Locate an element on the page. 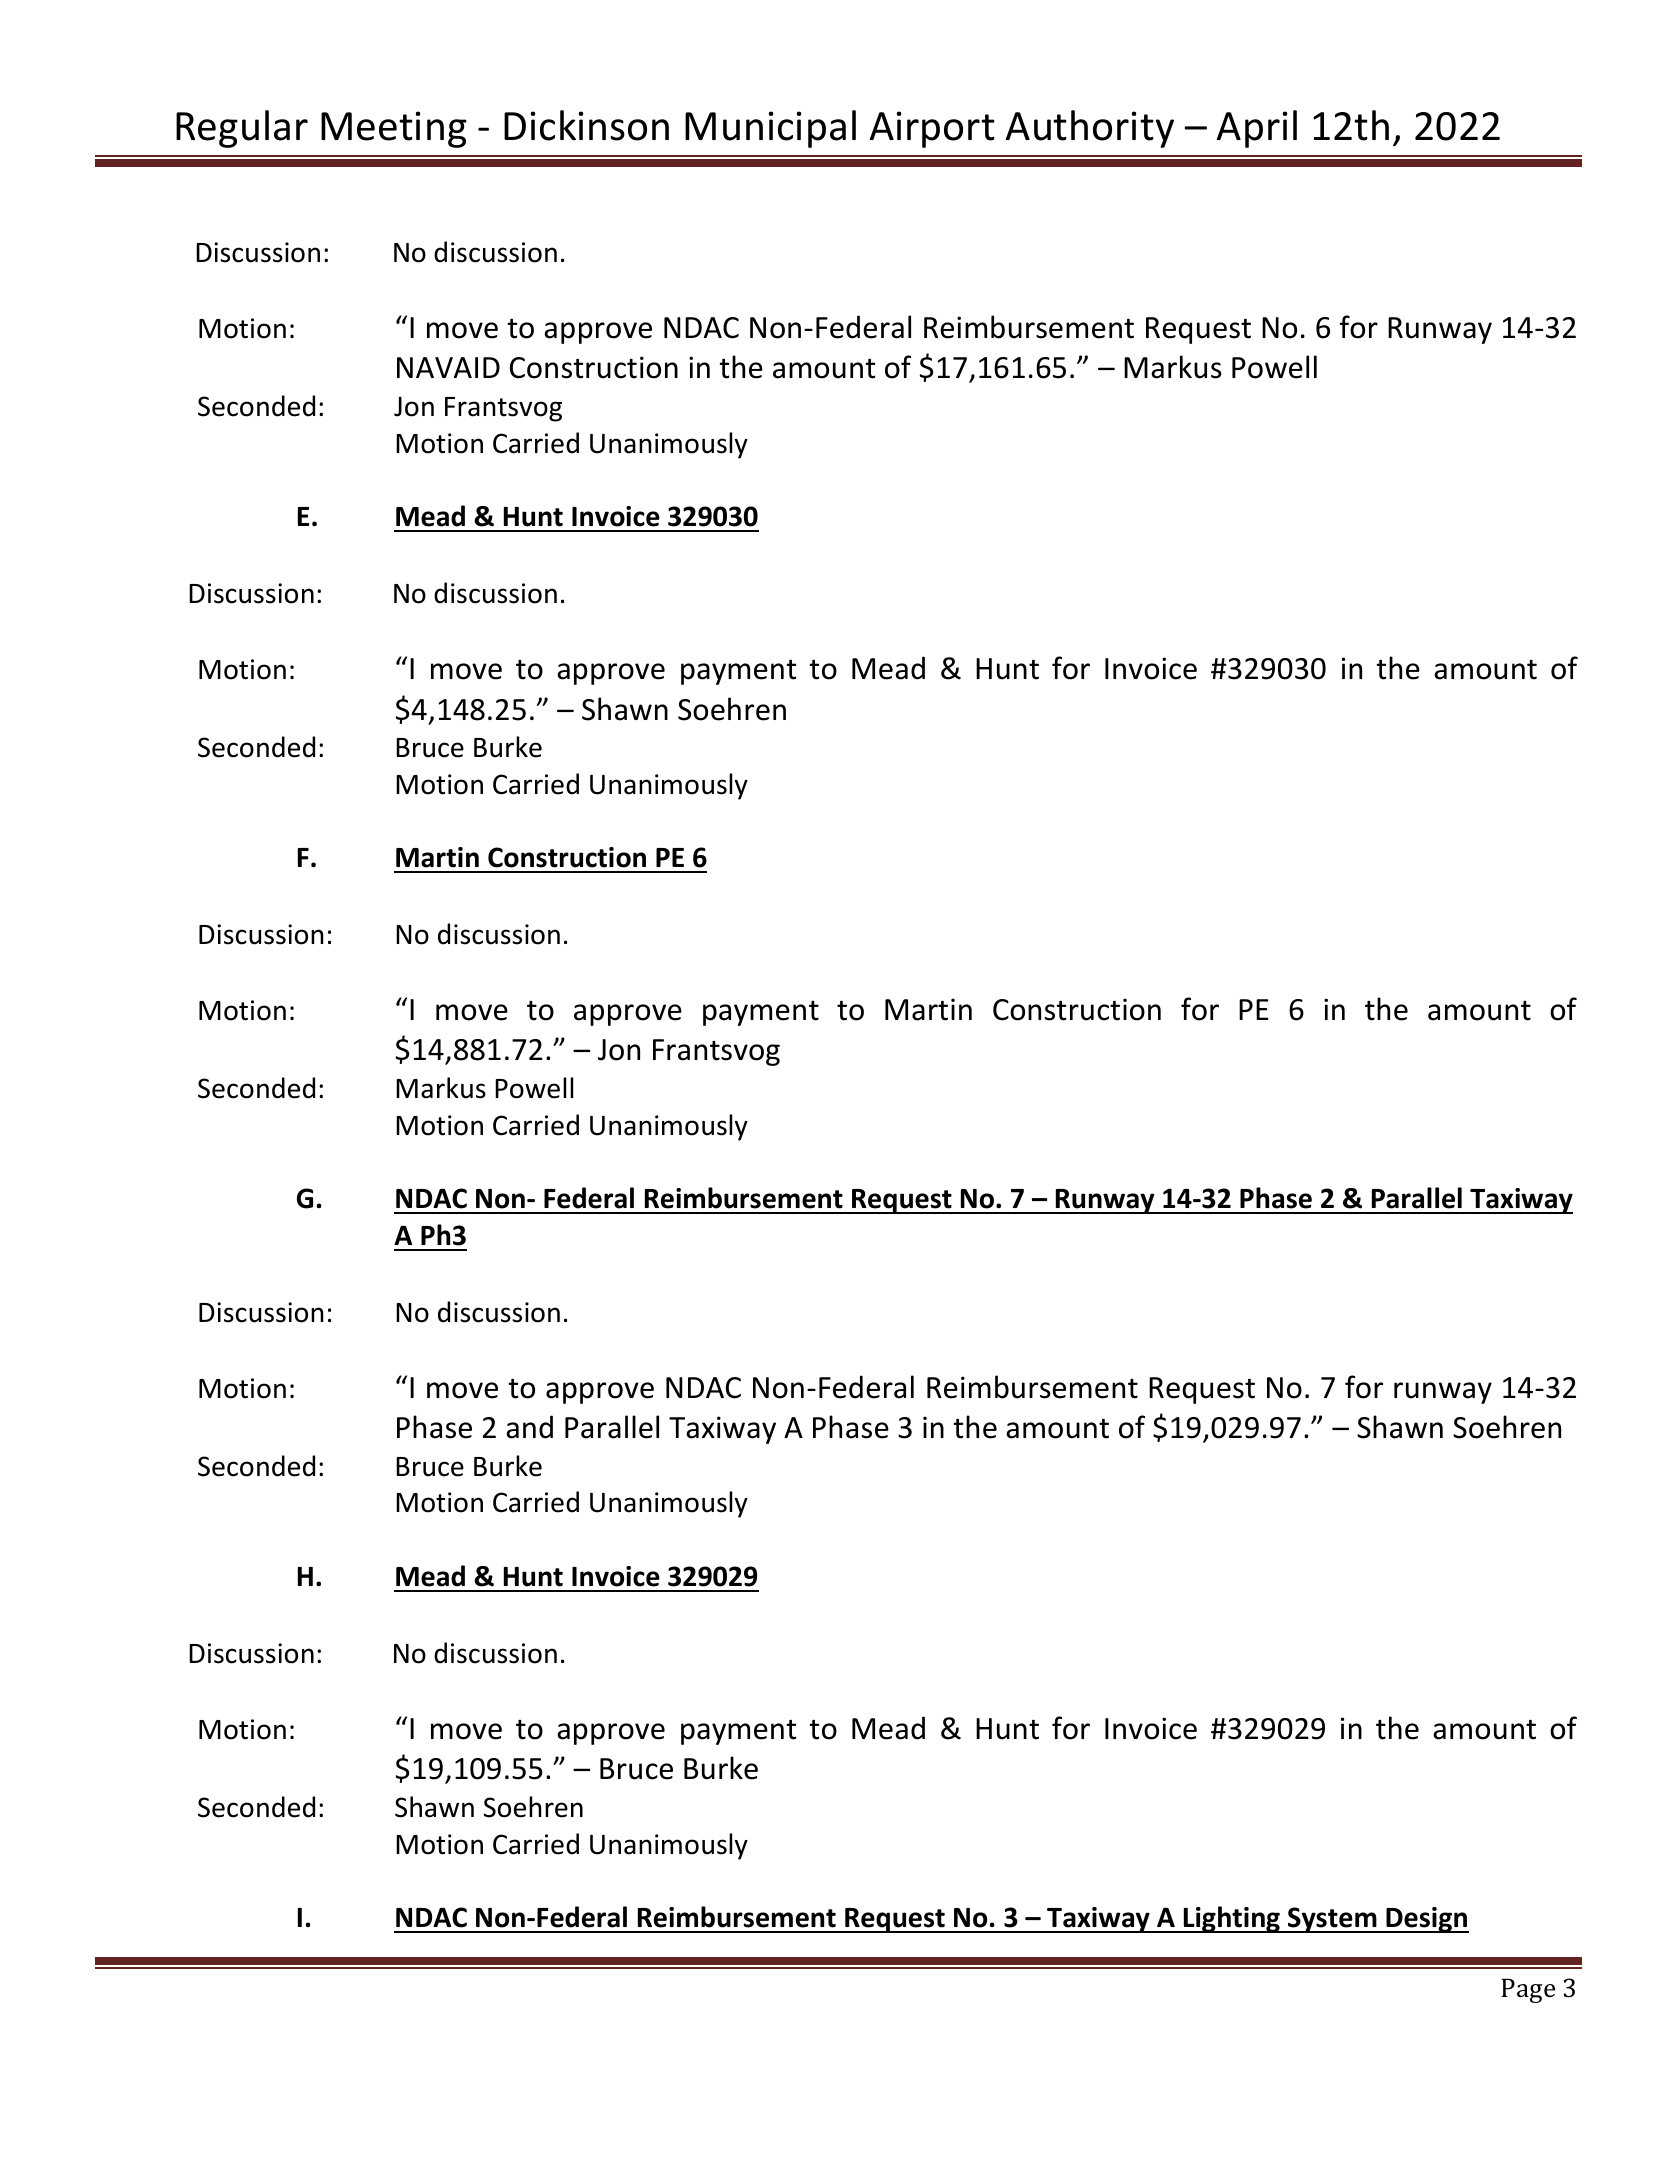 Image resolution: width=1676 pixels, height=2169 pixels. and is located at coordinates (529, 1427).
